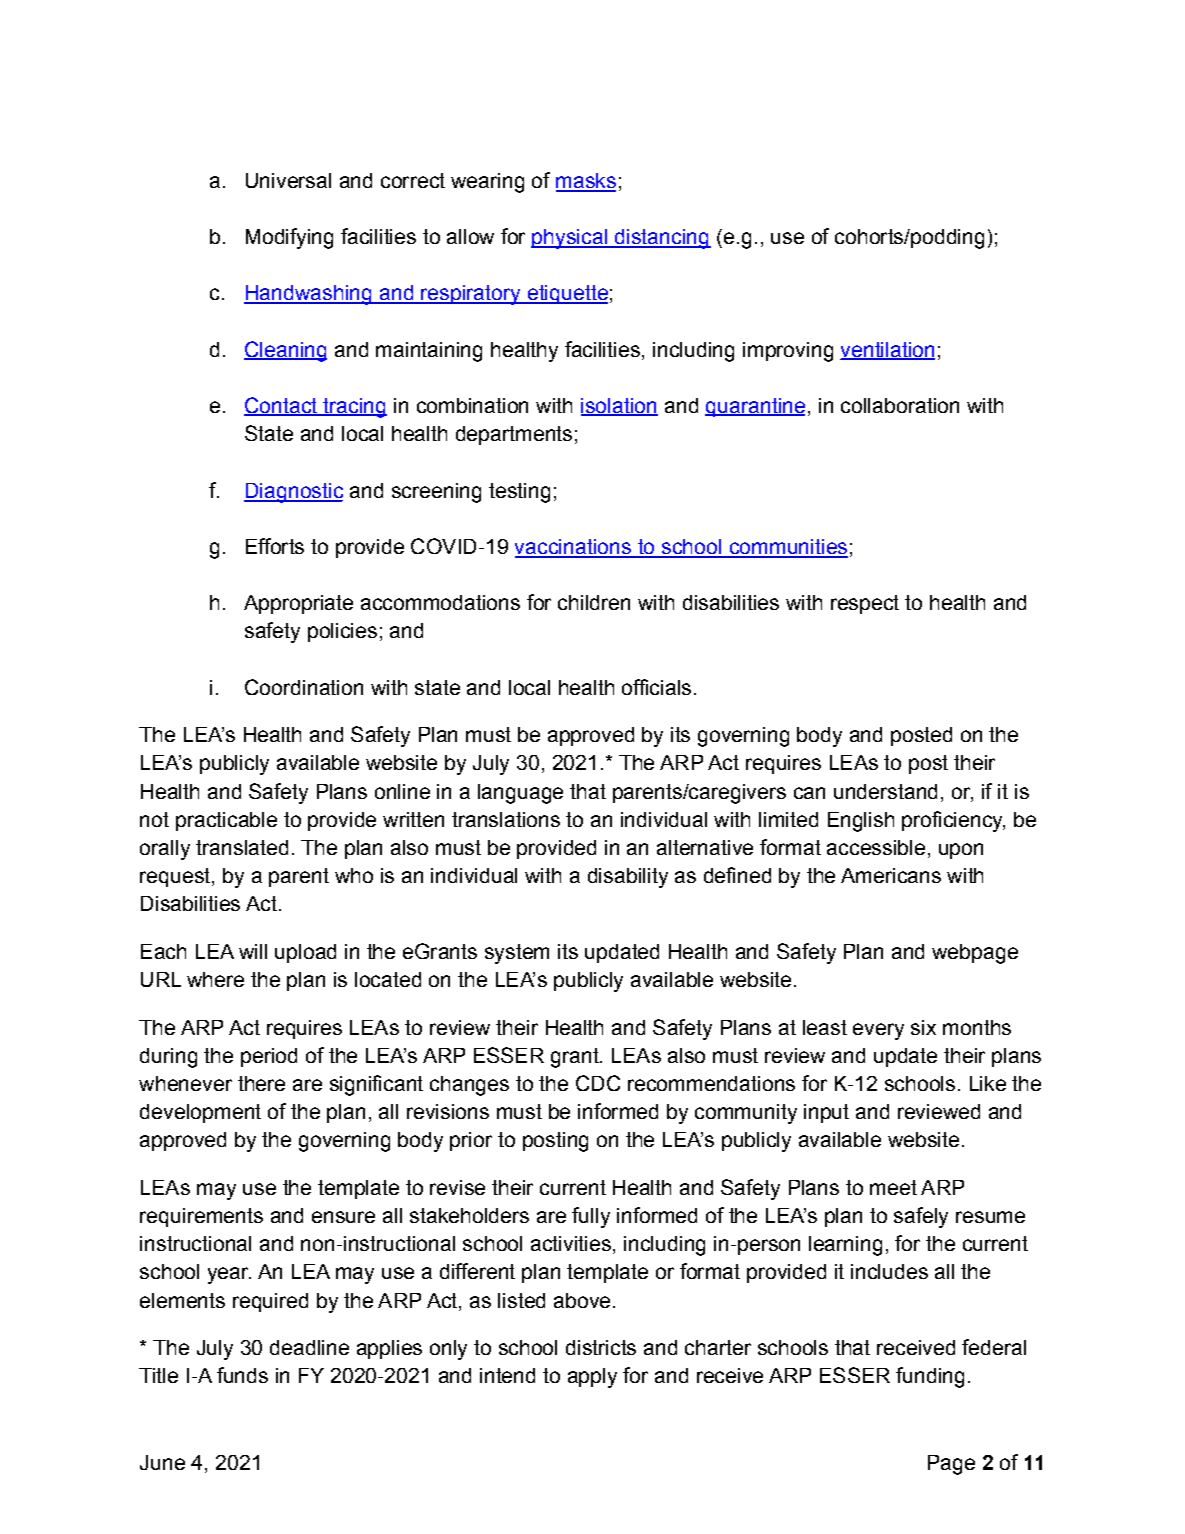  What do you see at coordinates (787, 548) in the screenshot?
I see `communities` at bounding box center [787, 548].
